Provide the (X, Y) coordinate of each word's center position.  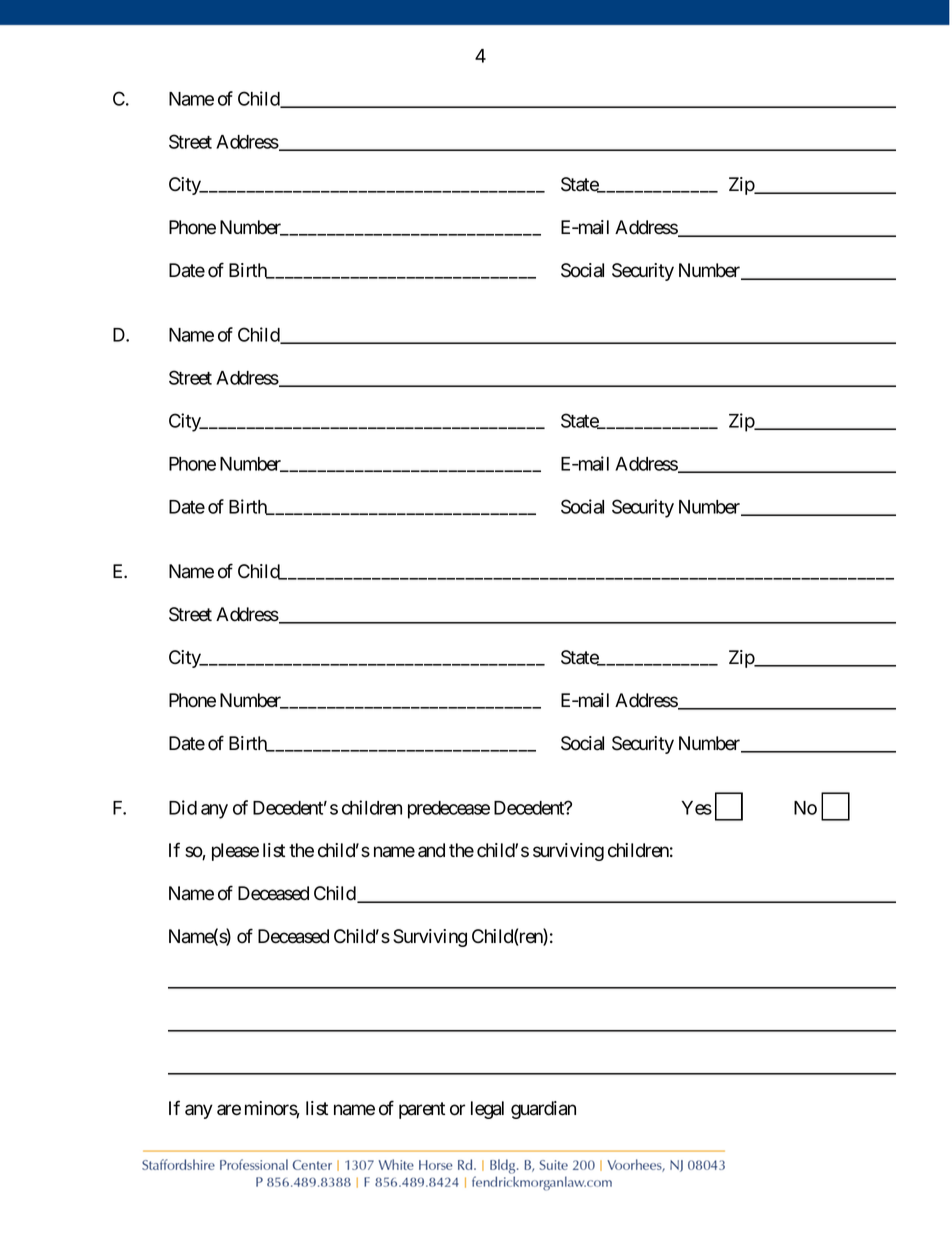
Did (183, 807)
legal (487, 1110)
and (431, 850)
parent (422, 1110)
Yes (697, 808)
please (235, 852)
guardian (543, 1110)
